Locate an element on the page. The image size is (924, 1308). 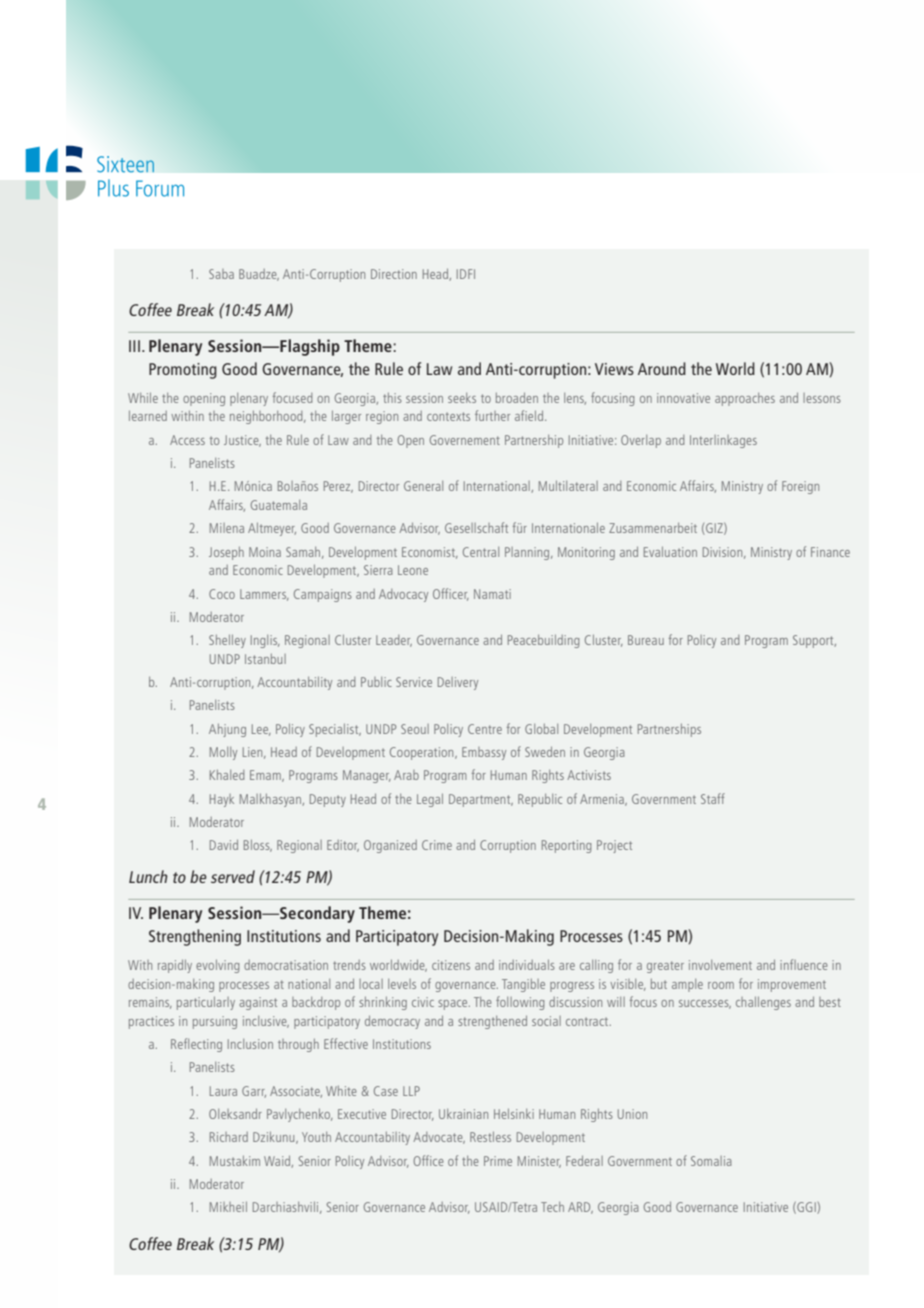
Justice is located at coordinates (242, 441).
